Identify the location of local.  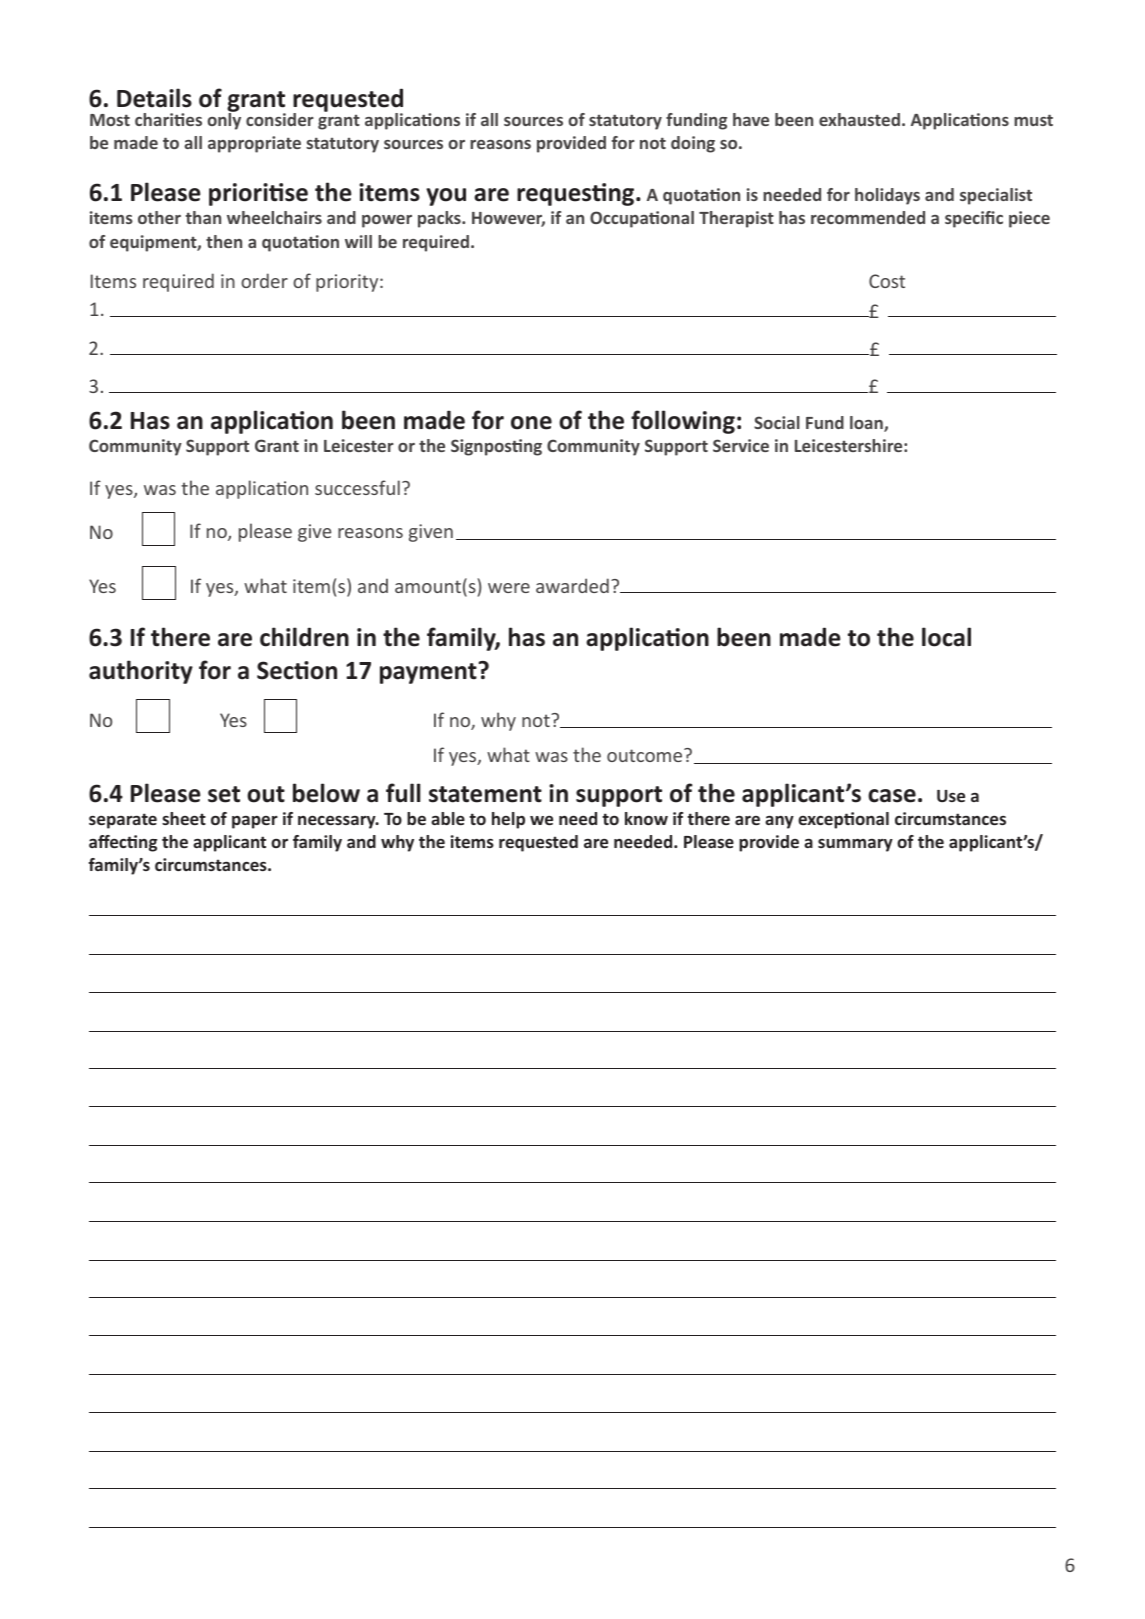
(946, 637).
